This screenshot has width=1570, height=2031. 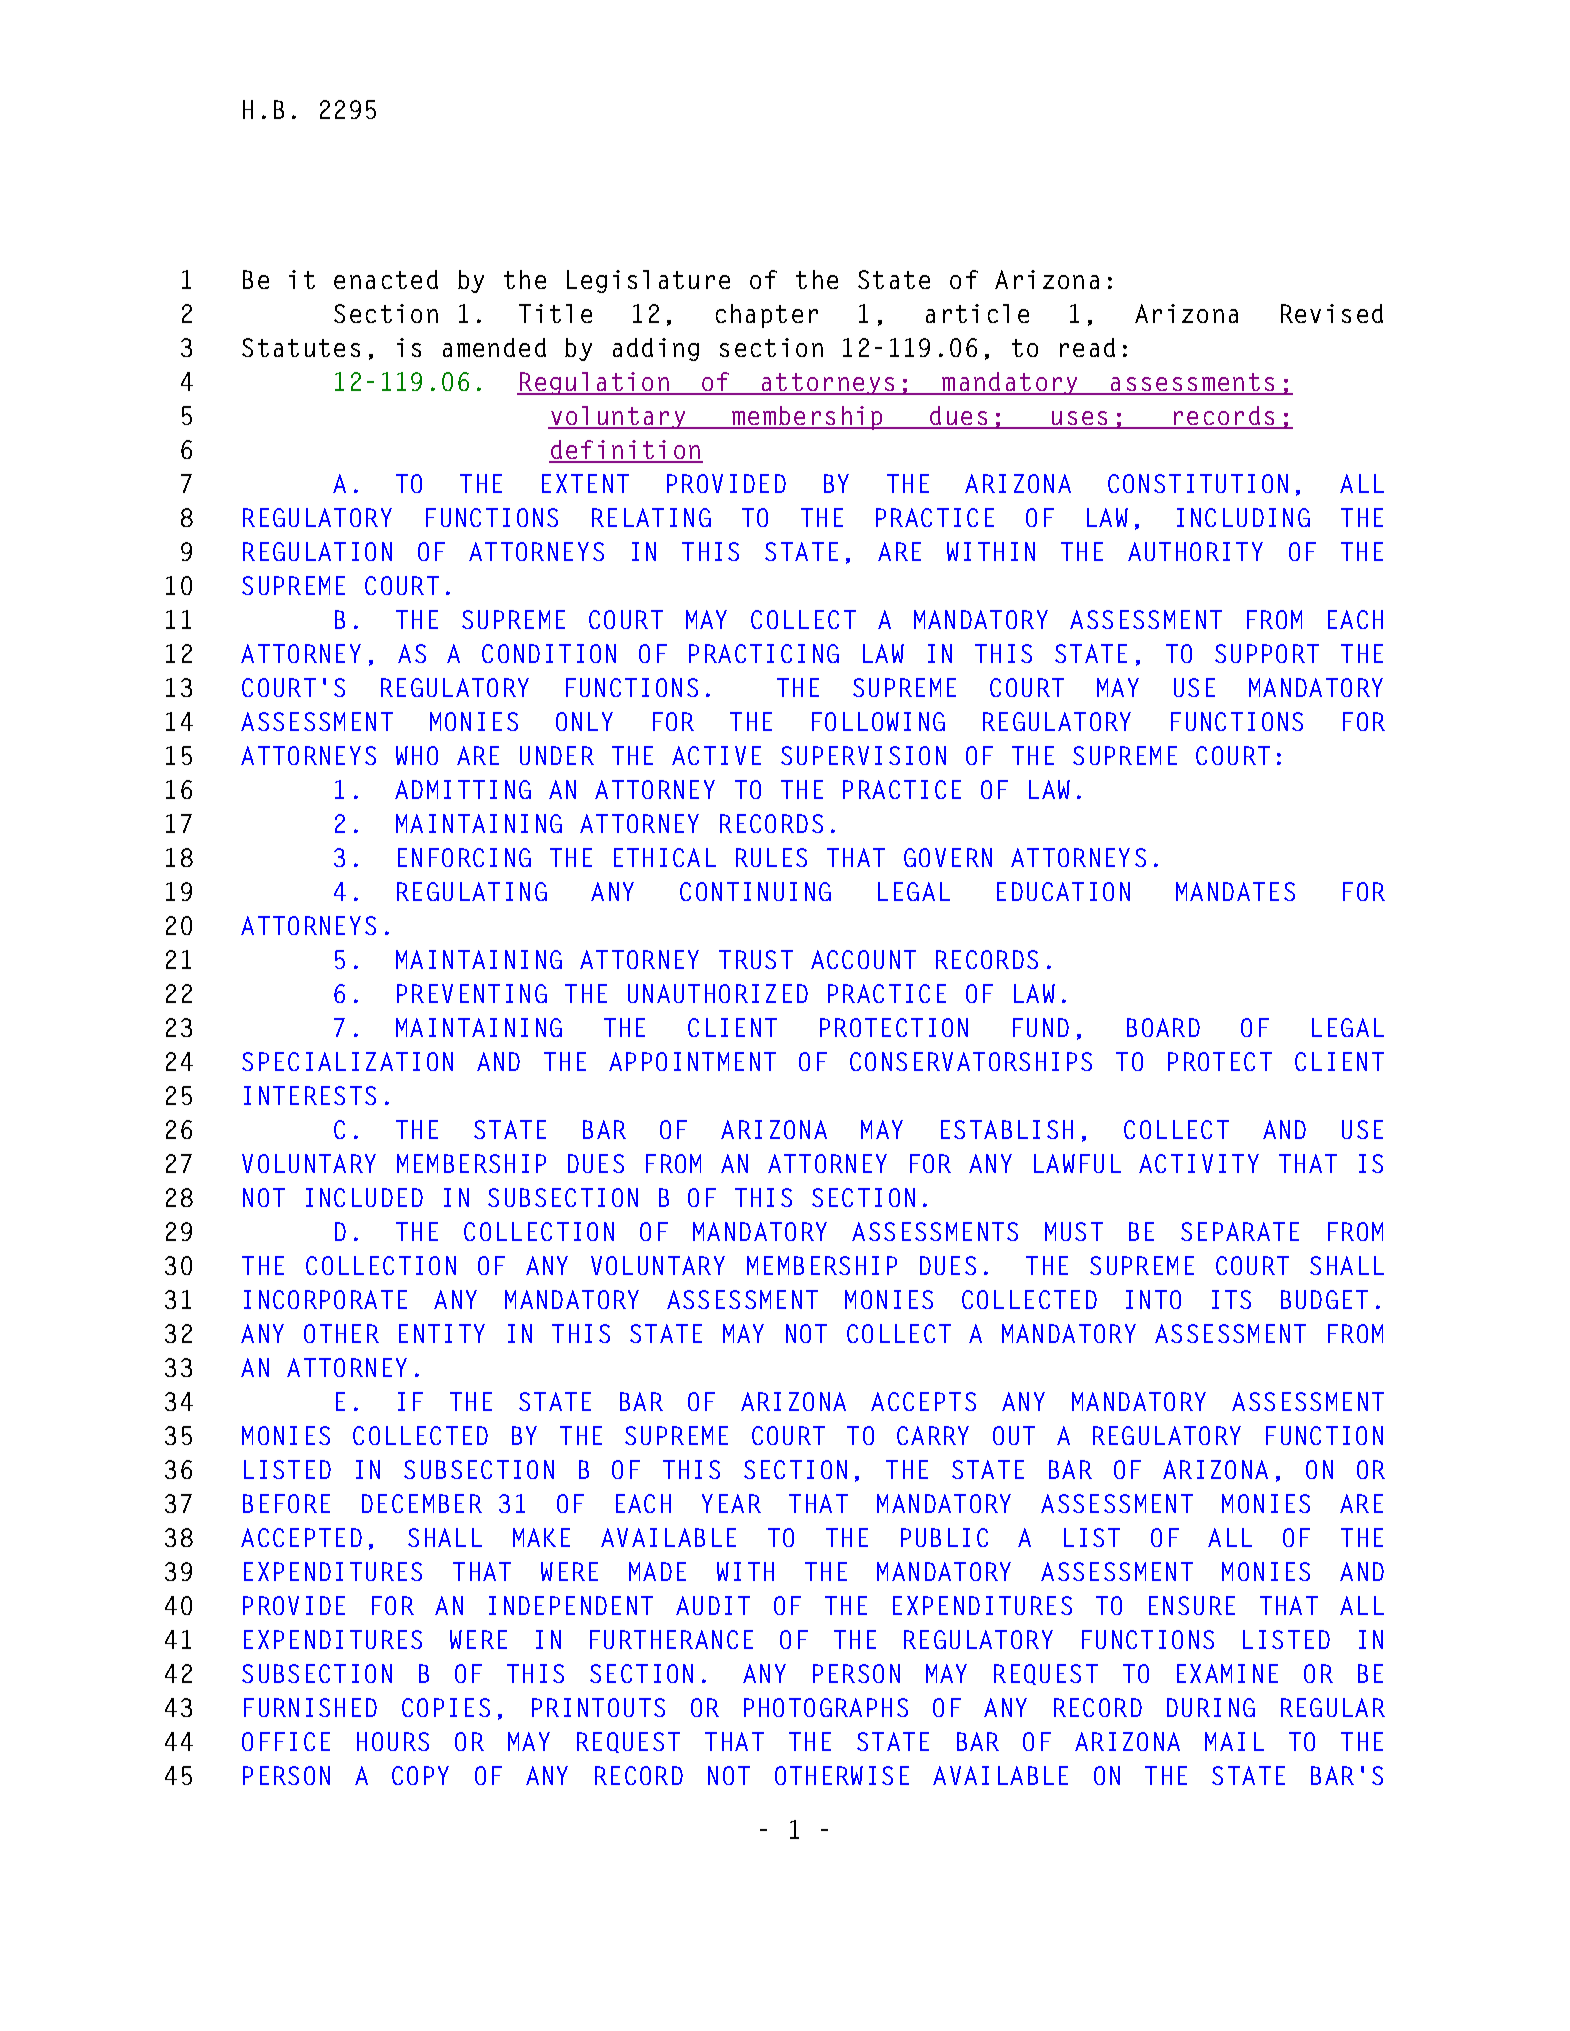 I want to click on SUPPORT, so click(x=1267, y=653).
